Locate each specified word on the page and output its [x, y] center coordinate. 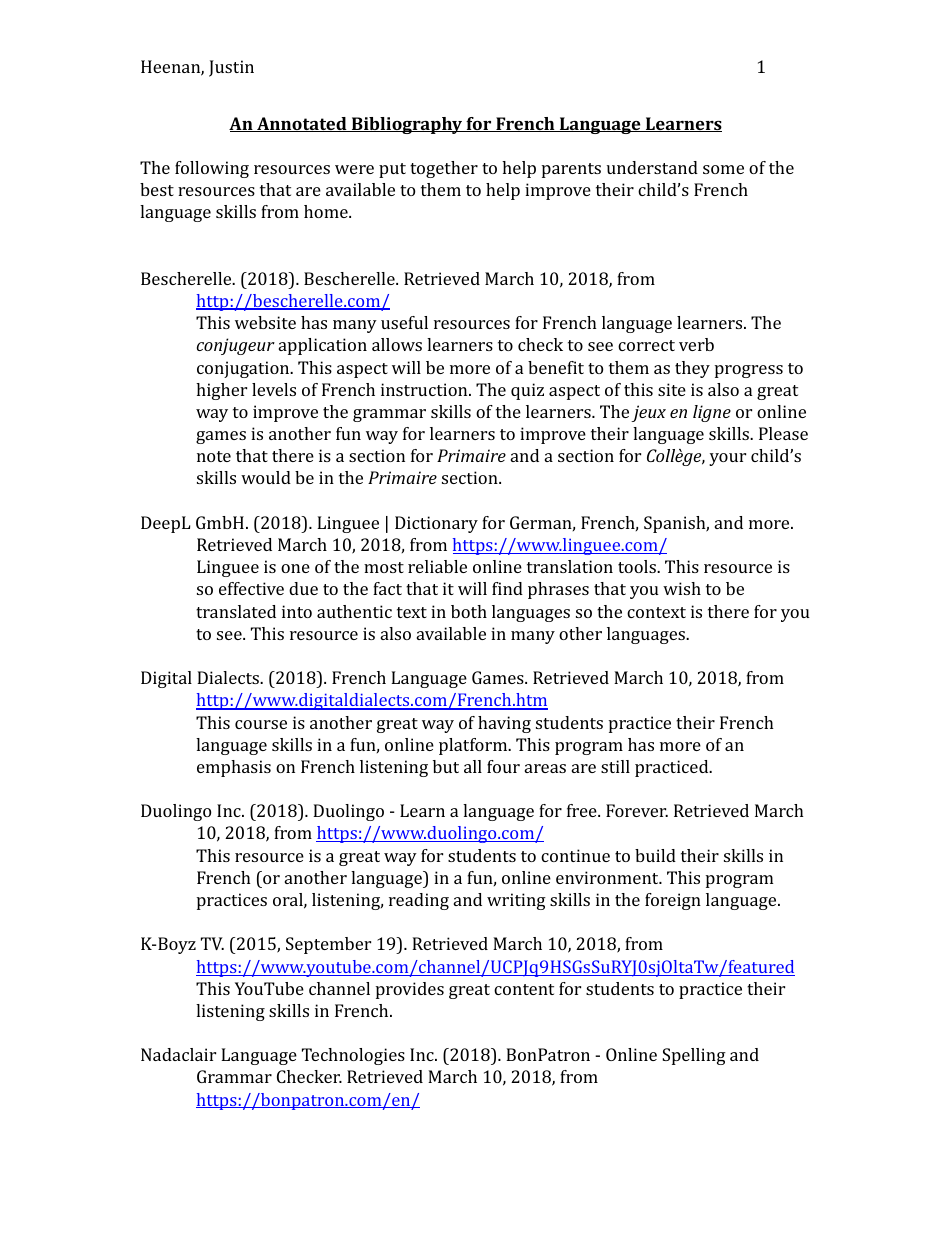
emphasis [234, 768]
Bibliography [407, 125]
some [723, 169]
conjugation [244, 369]
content [524, 989]
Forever [637, 810]
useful [404, 322]
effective [251, 588]
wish [682, 588]
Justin [231, 68]
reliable [437, 566]
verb [696, 344]
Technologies [353, 1056]
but [446, 766]
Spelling [694, 1056]
